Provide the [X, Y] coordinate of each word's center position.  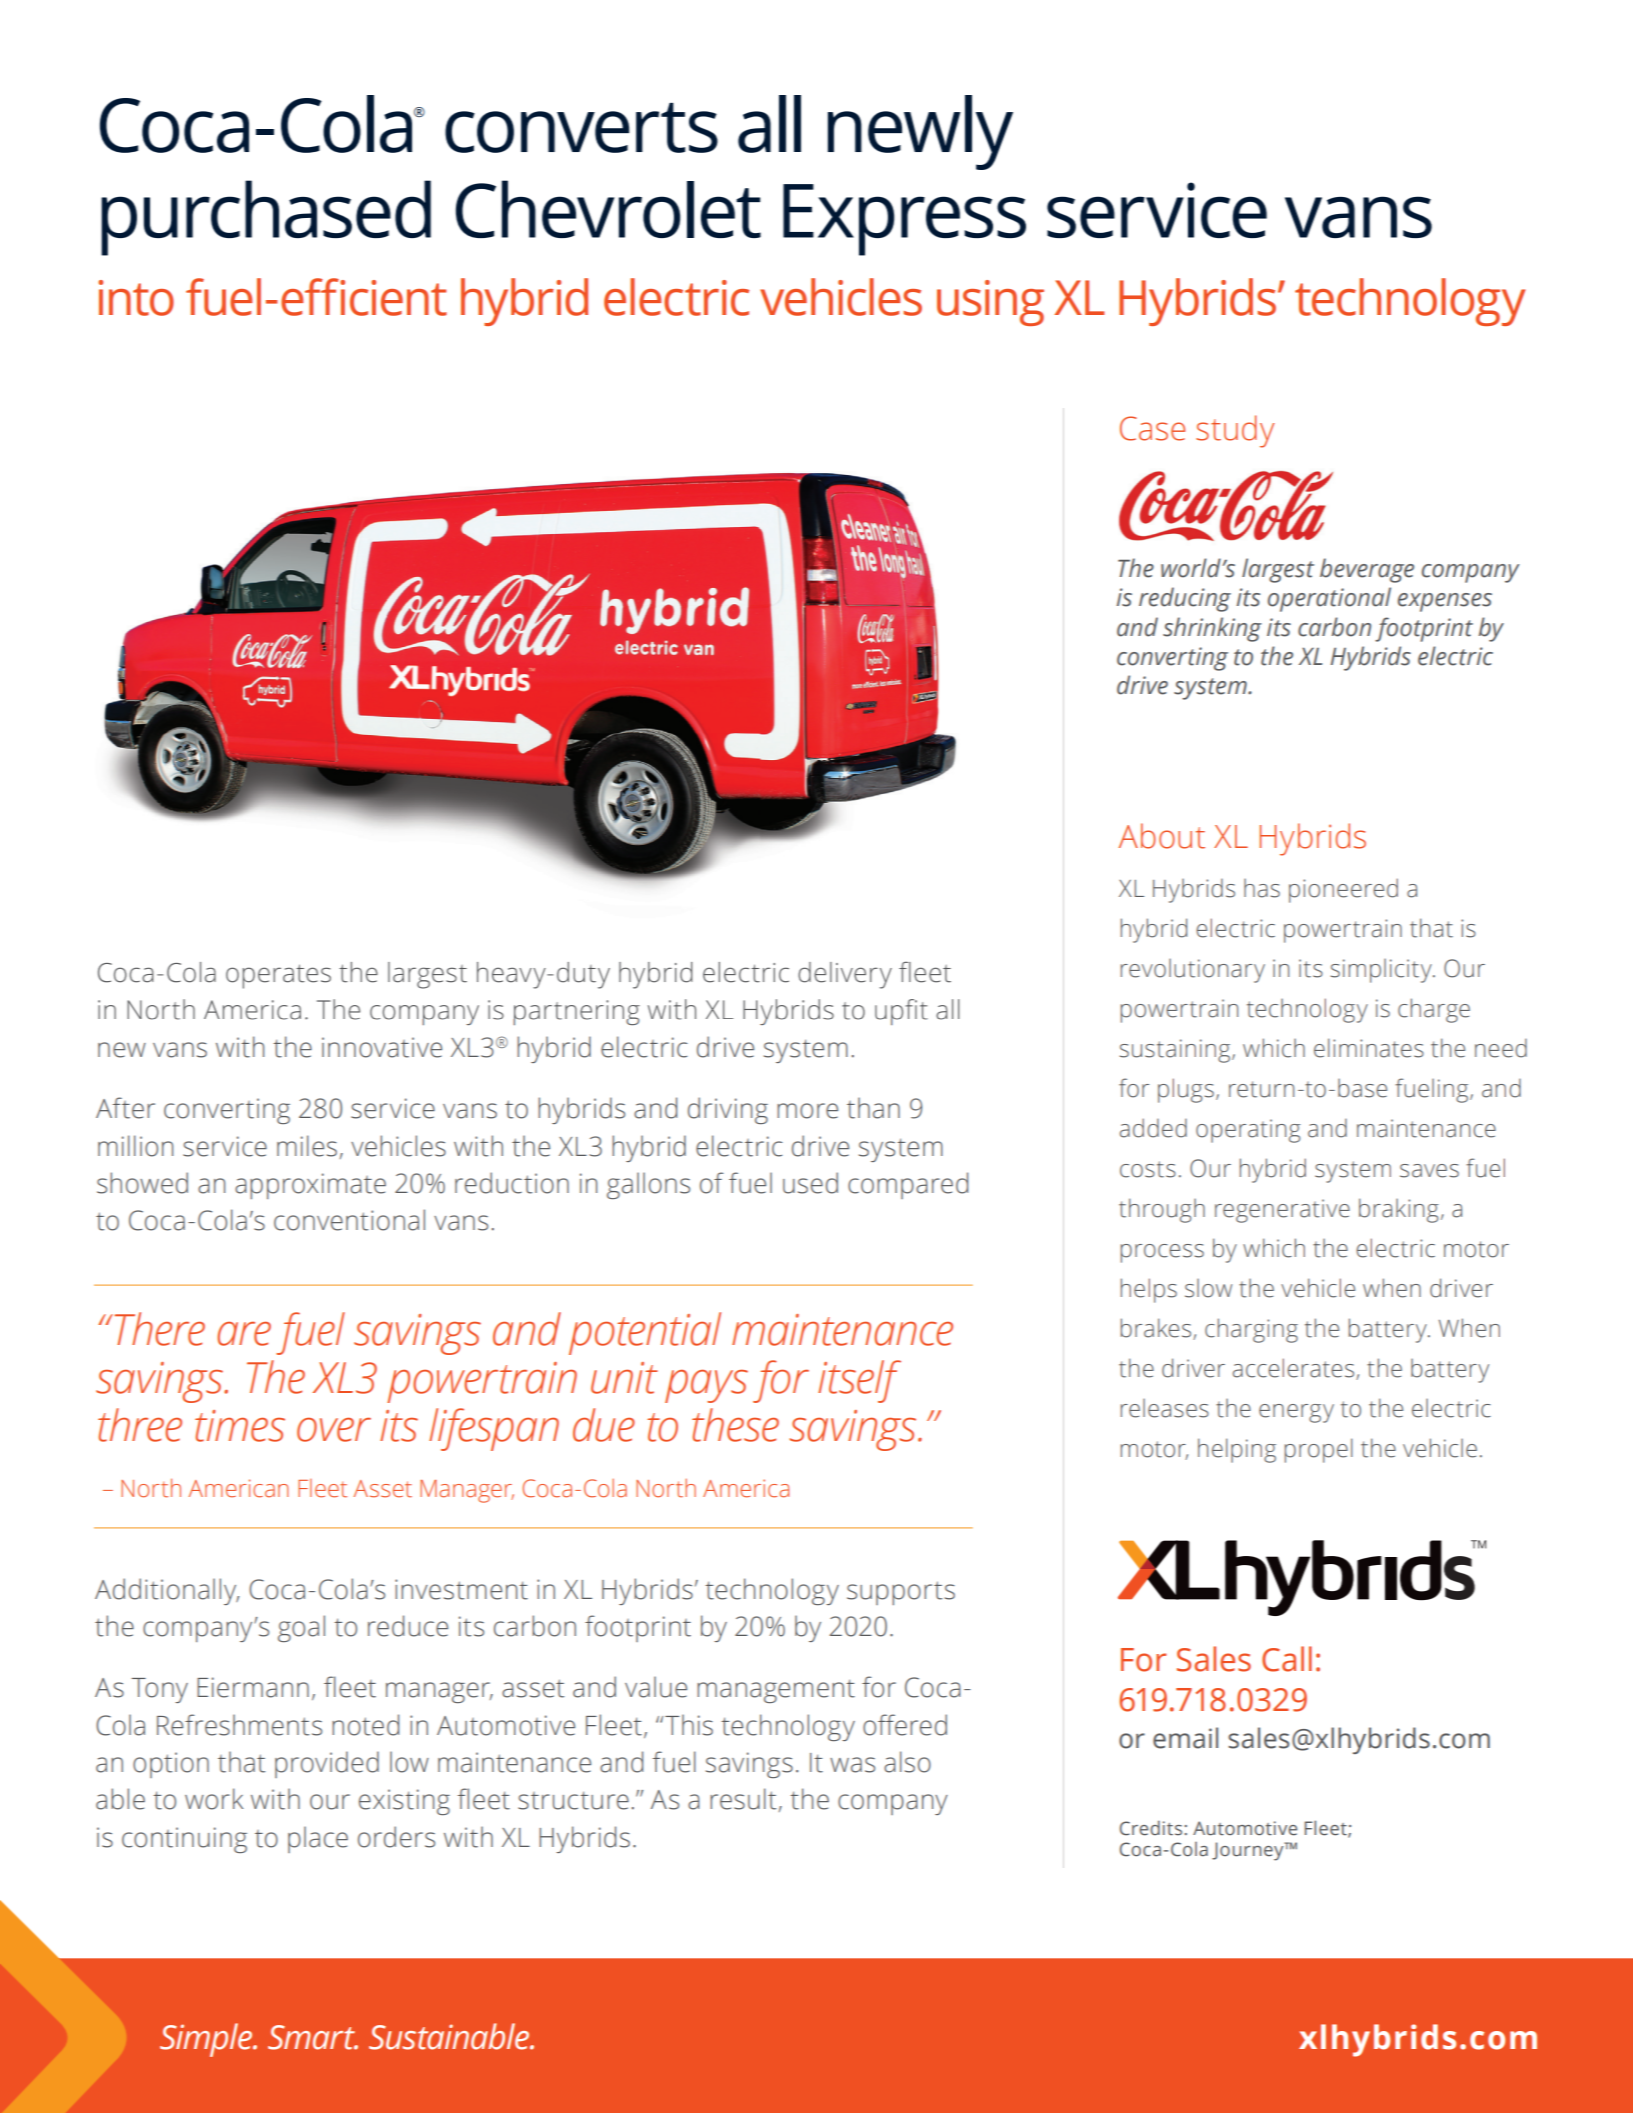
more [807, 1111]
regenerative [1282, 1211]
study [1235, 431]
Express [904, 220]
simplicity [1382, 971]
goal [301, 1628]
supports [901, 1593]
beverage [1367, 570]
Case [1152, 428]
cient [398, 298]
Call [1287, 1659]
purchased [266, 218]
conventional [349, 1220]
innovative [382, 1047]
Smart [313, 2037]
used [810, 1183]
